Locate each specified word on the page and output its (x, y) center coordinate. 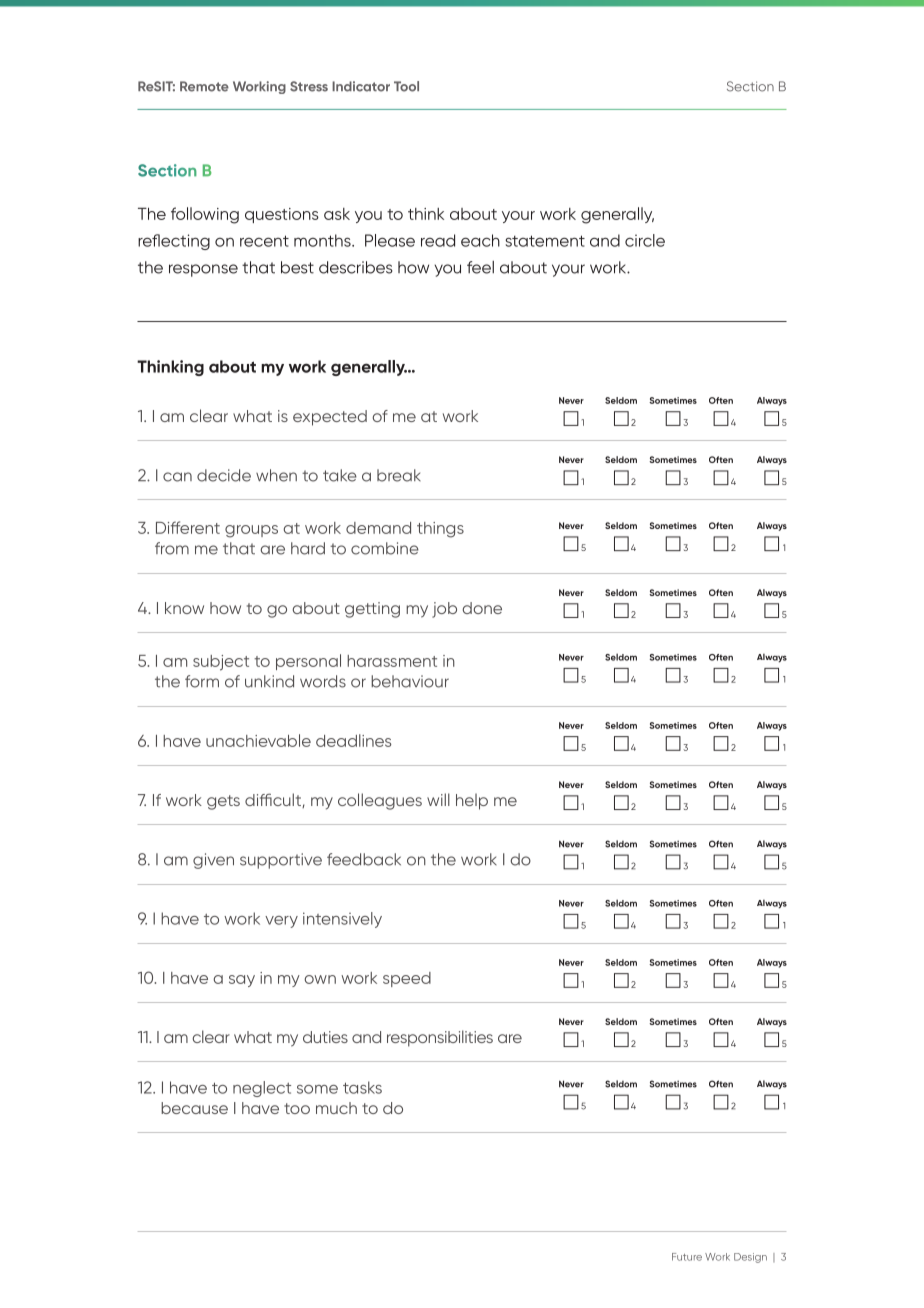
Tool (406, 86)
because (194, 1108)
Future (687, 1257)
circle (645, 240)
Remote (204, 86)
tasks (362, 1087)
